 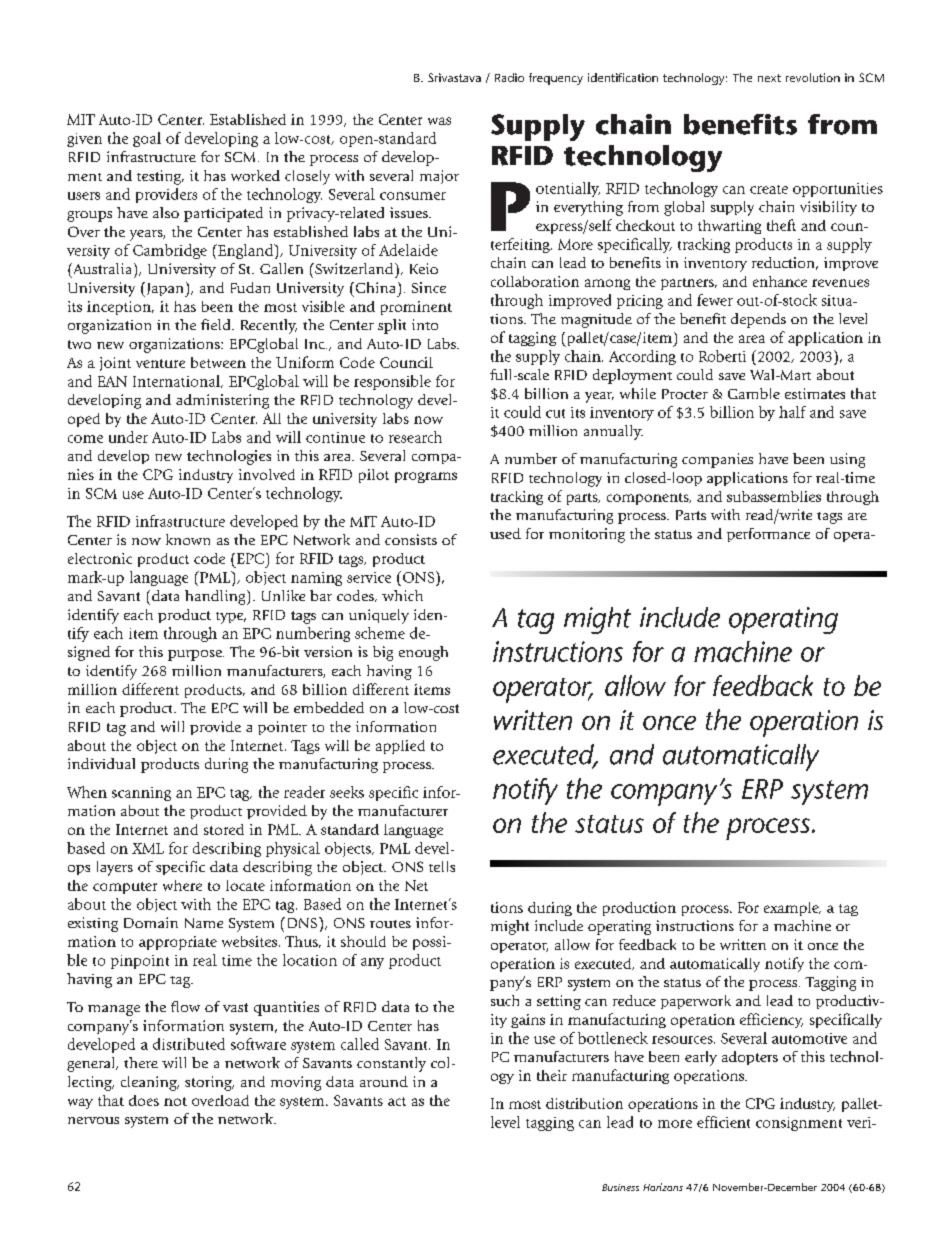 I want to click on does, so click(x=144, y=1100).
